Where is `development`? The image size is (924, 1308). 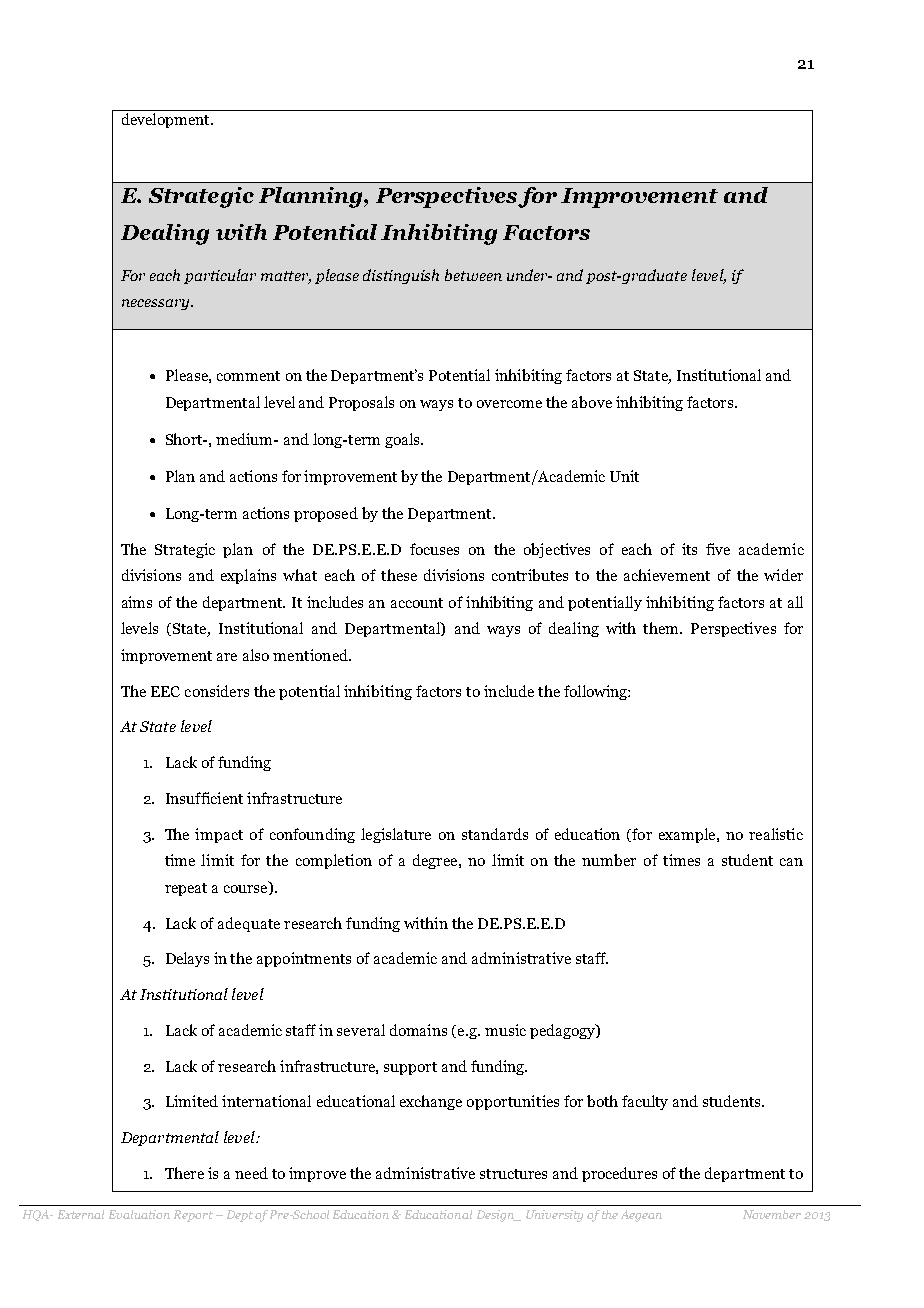
development is located at coordinates (167, 120).
